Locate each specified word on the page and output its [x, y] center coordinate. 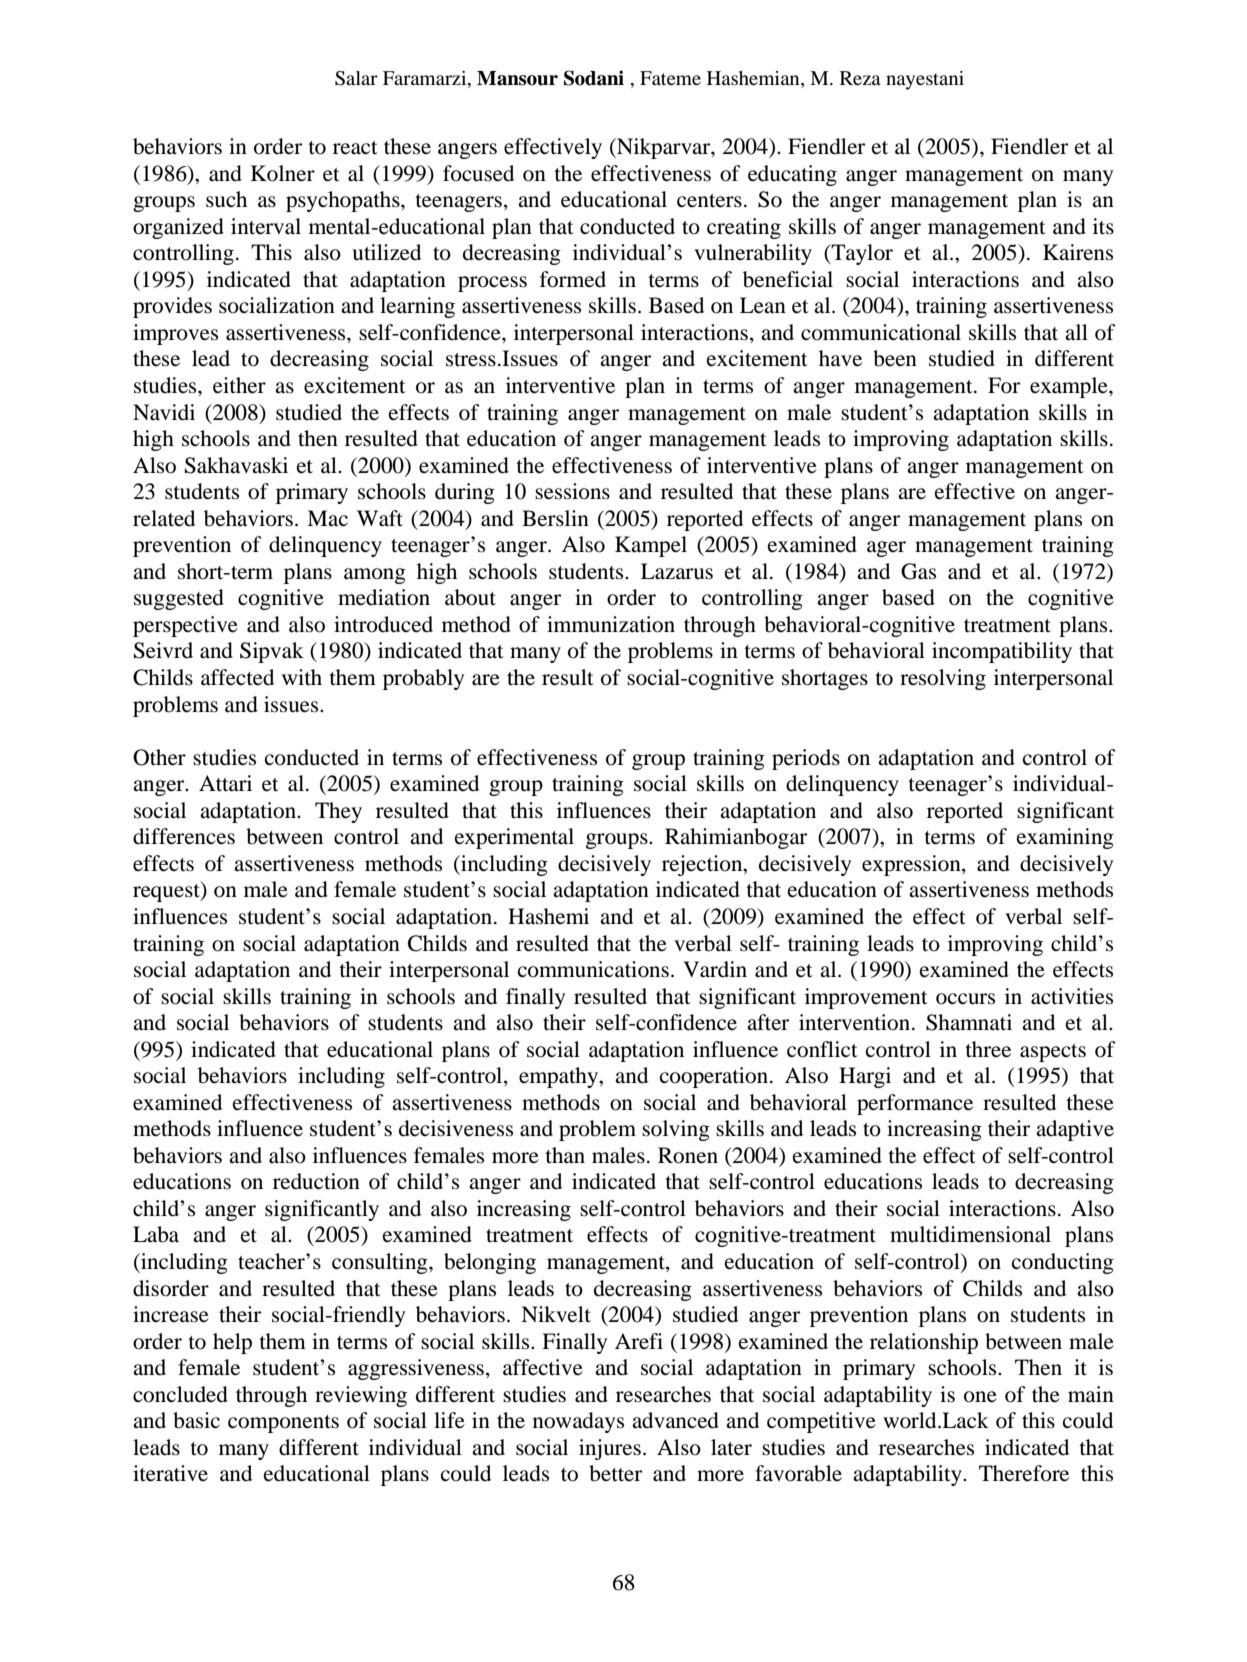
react [355, 148]
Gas [918, 571]
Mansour [517, 78]
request [167, 891]
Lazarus [677, 571]
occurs [965, 999]
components [283, 1424]
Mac [327, 518]
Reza [860, 78]
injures [610, 1449]
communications [593, 969]
